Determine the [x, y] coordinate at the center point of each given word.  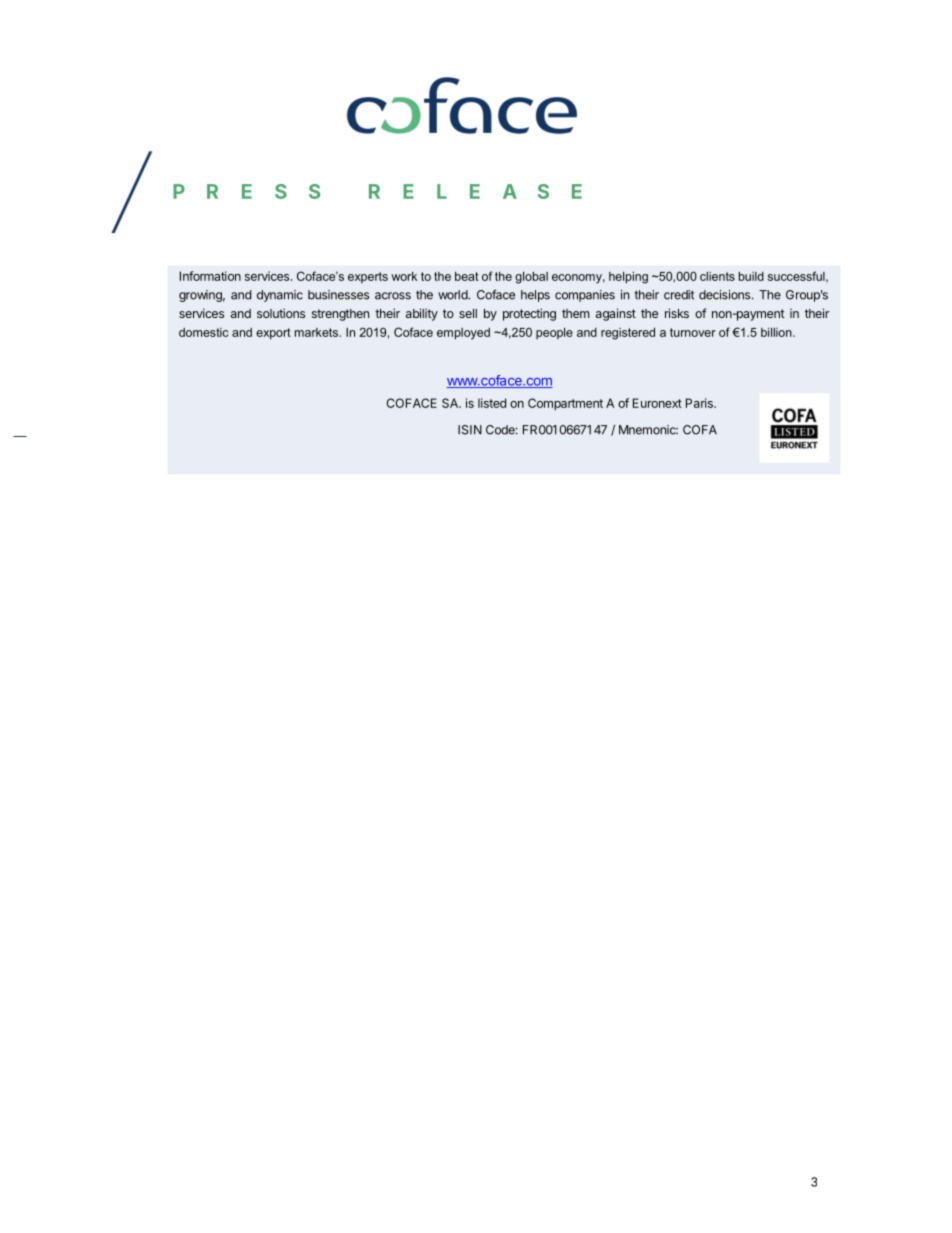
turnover [693, 332]
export [273, 334]
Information [210, 276]
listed [492, 403]
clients [717, 276]
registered [628, 333]
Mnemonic [648, 430]
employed [463, 334]
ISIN [470, 430]
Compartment [565, 404]
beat [467, 276]
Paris [700, 403]
